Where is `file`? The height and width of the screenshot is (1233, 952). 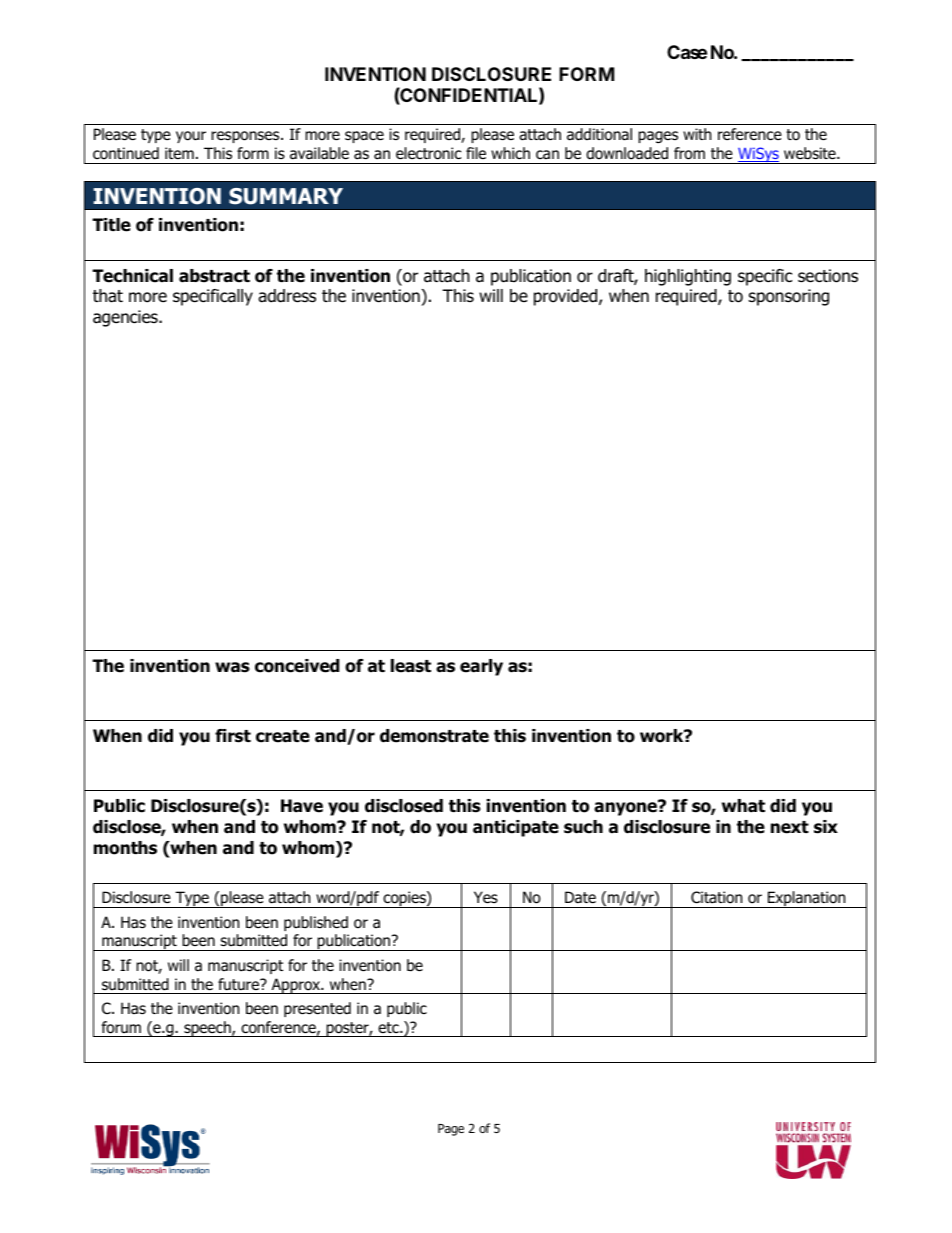 file is located at coordinates (476, 153).
